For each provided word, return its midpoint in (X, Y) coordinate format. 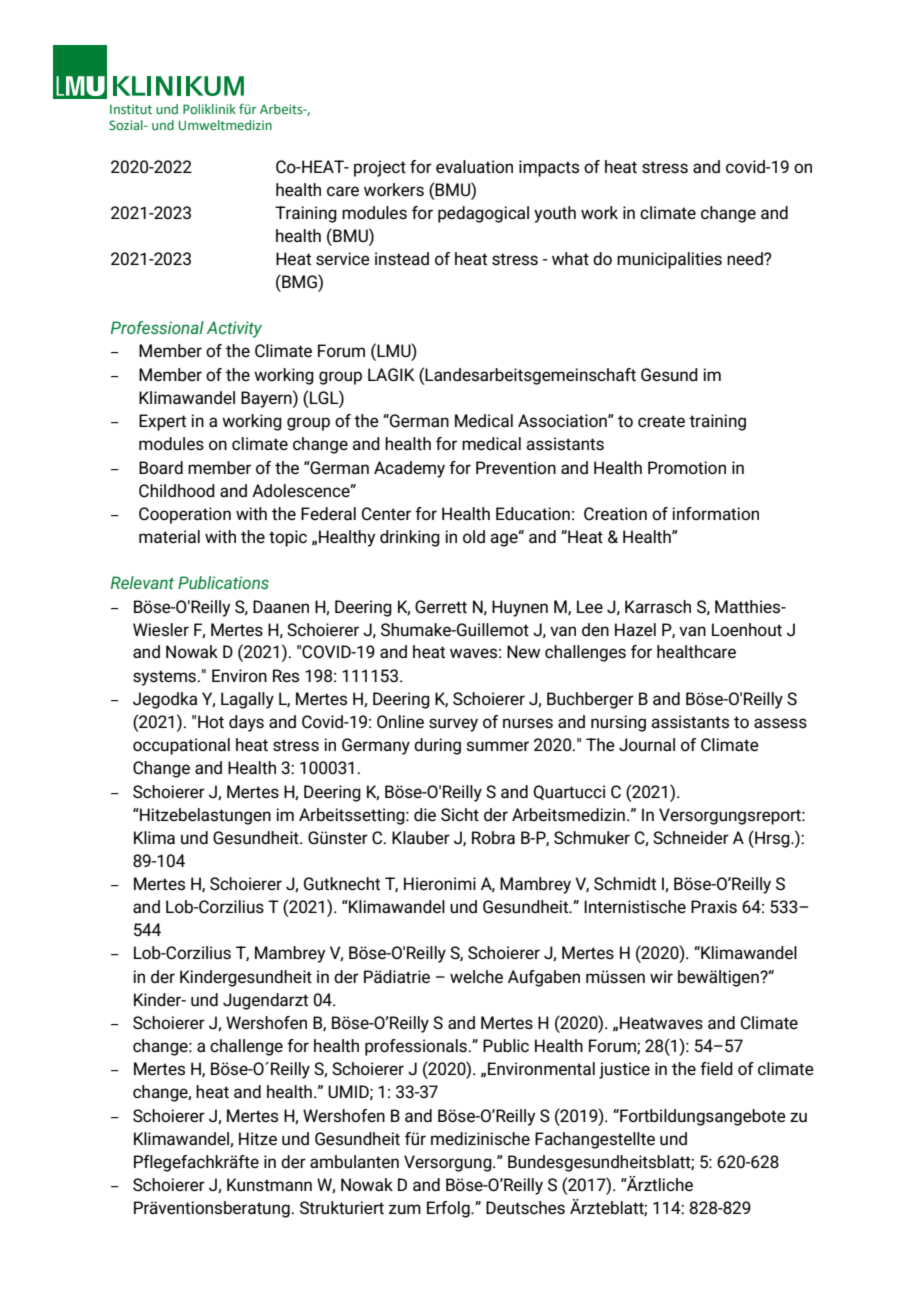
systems (164, 678)
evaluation (474, 167)
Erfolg (449, 1209)
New (523, 652)
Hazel (635, 630)
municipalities (669, 260)
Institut (131, 109)
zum (405, 1209)
